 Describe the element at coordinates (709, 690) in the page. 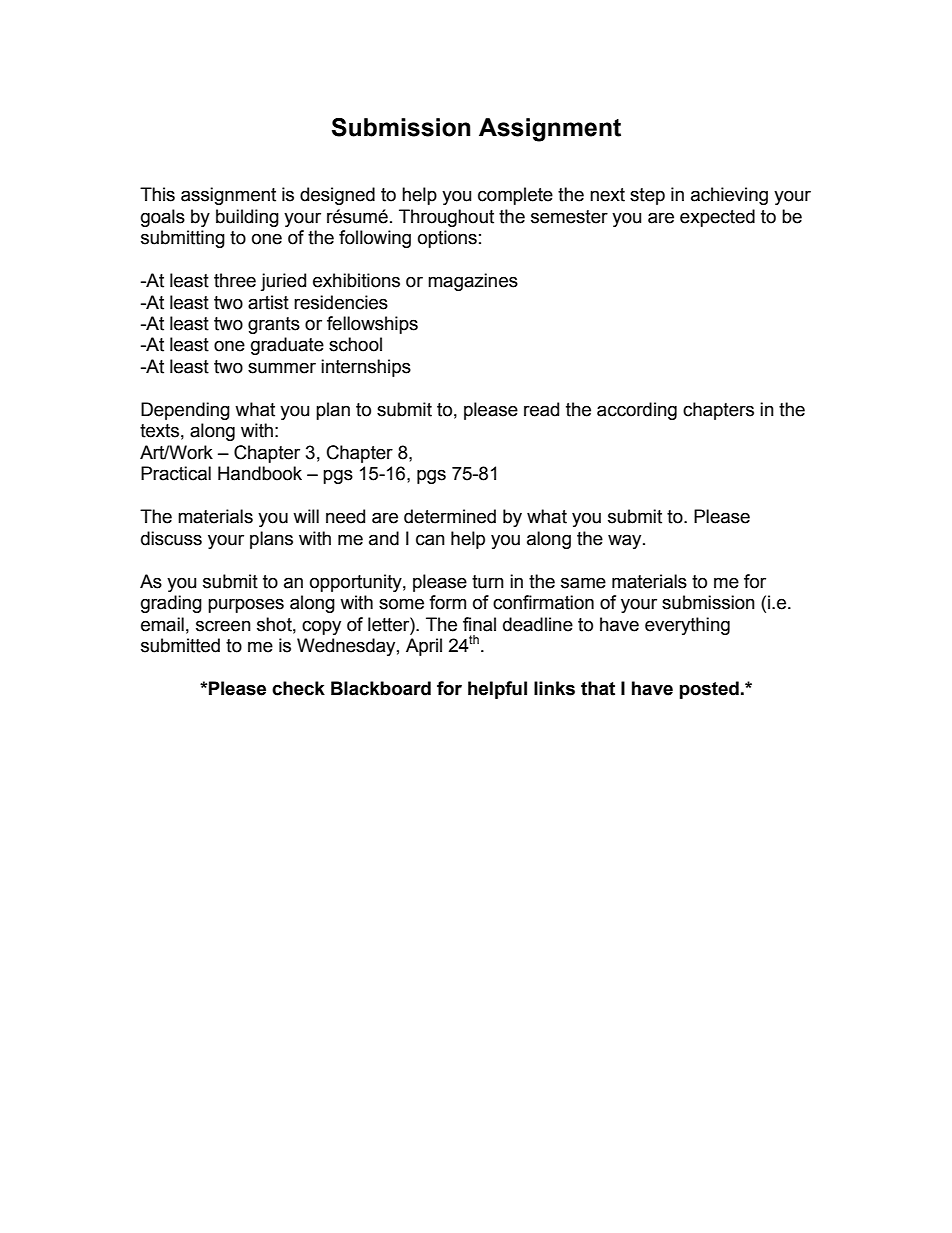

I see `posted` at that location.
